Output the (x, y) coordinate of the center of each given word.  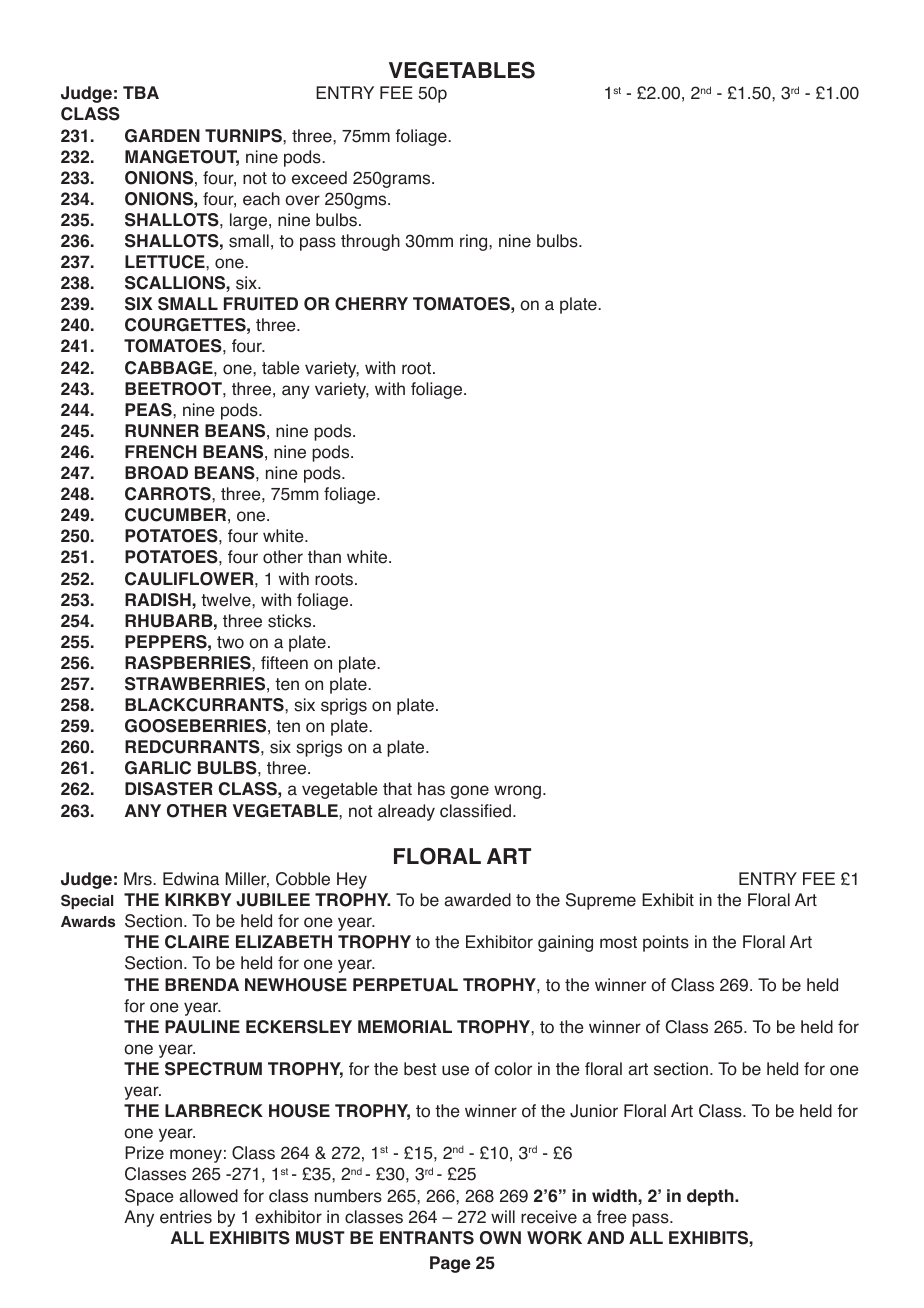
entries (186, 1217)
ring (475, 242)
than (324, 557)
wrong (517, 792)
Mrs (139, 879)
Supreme (601, 901)
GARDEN (162, 136)
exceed (319, 178)
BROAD (156, 473)
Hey (352, 880)
